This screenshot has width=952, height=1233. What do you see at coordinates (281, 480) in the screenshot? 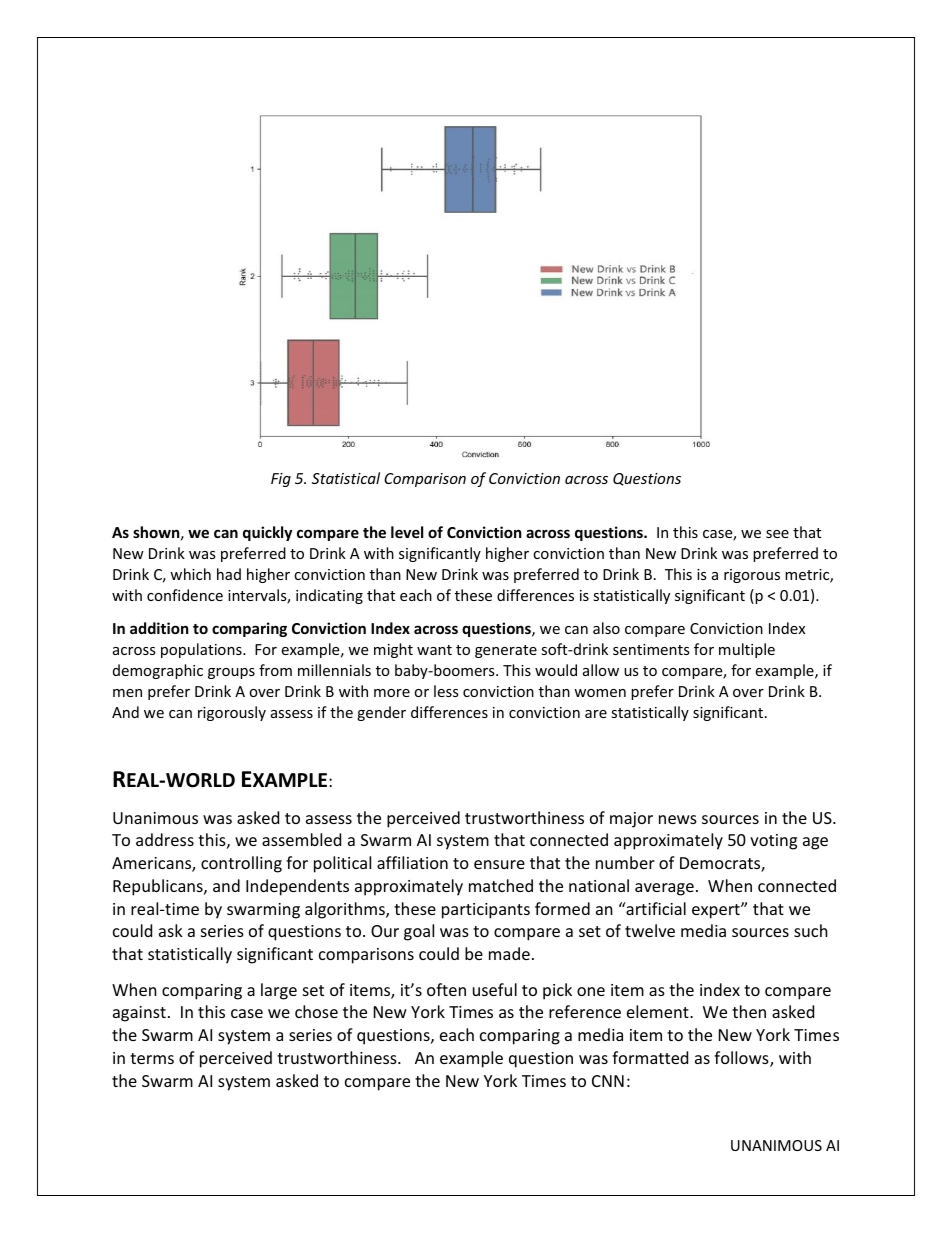
I see `Fig` at bounding box center [281, 480].
